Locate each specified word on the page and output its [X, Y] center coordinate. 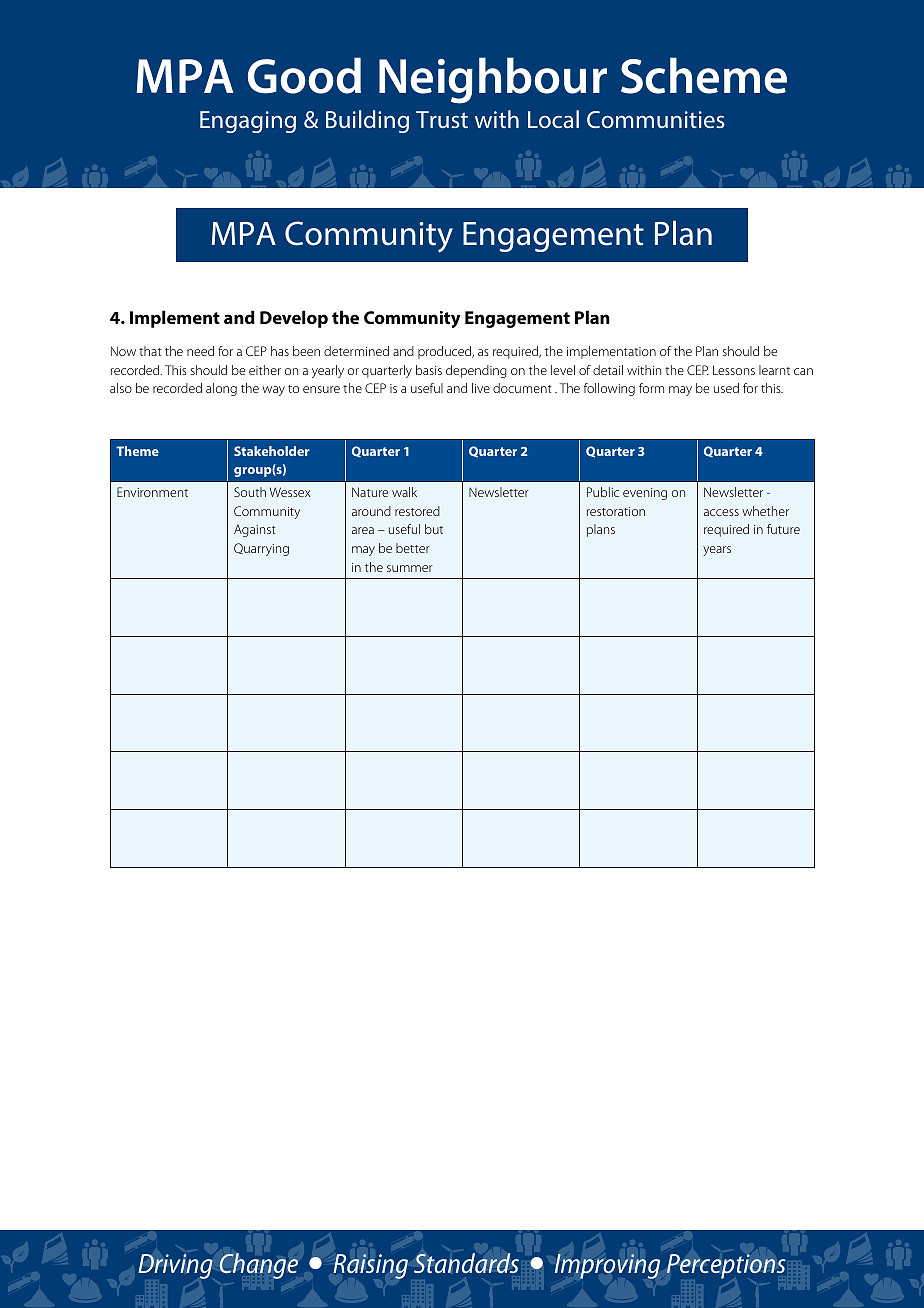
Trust [442, 119]
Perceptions [726, 1266]
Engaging [248, 122]
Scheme [704, 75]
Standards [466, 1263]
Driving [175, 1266]
